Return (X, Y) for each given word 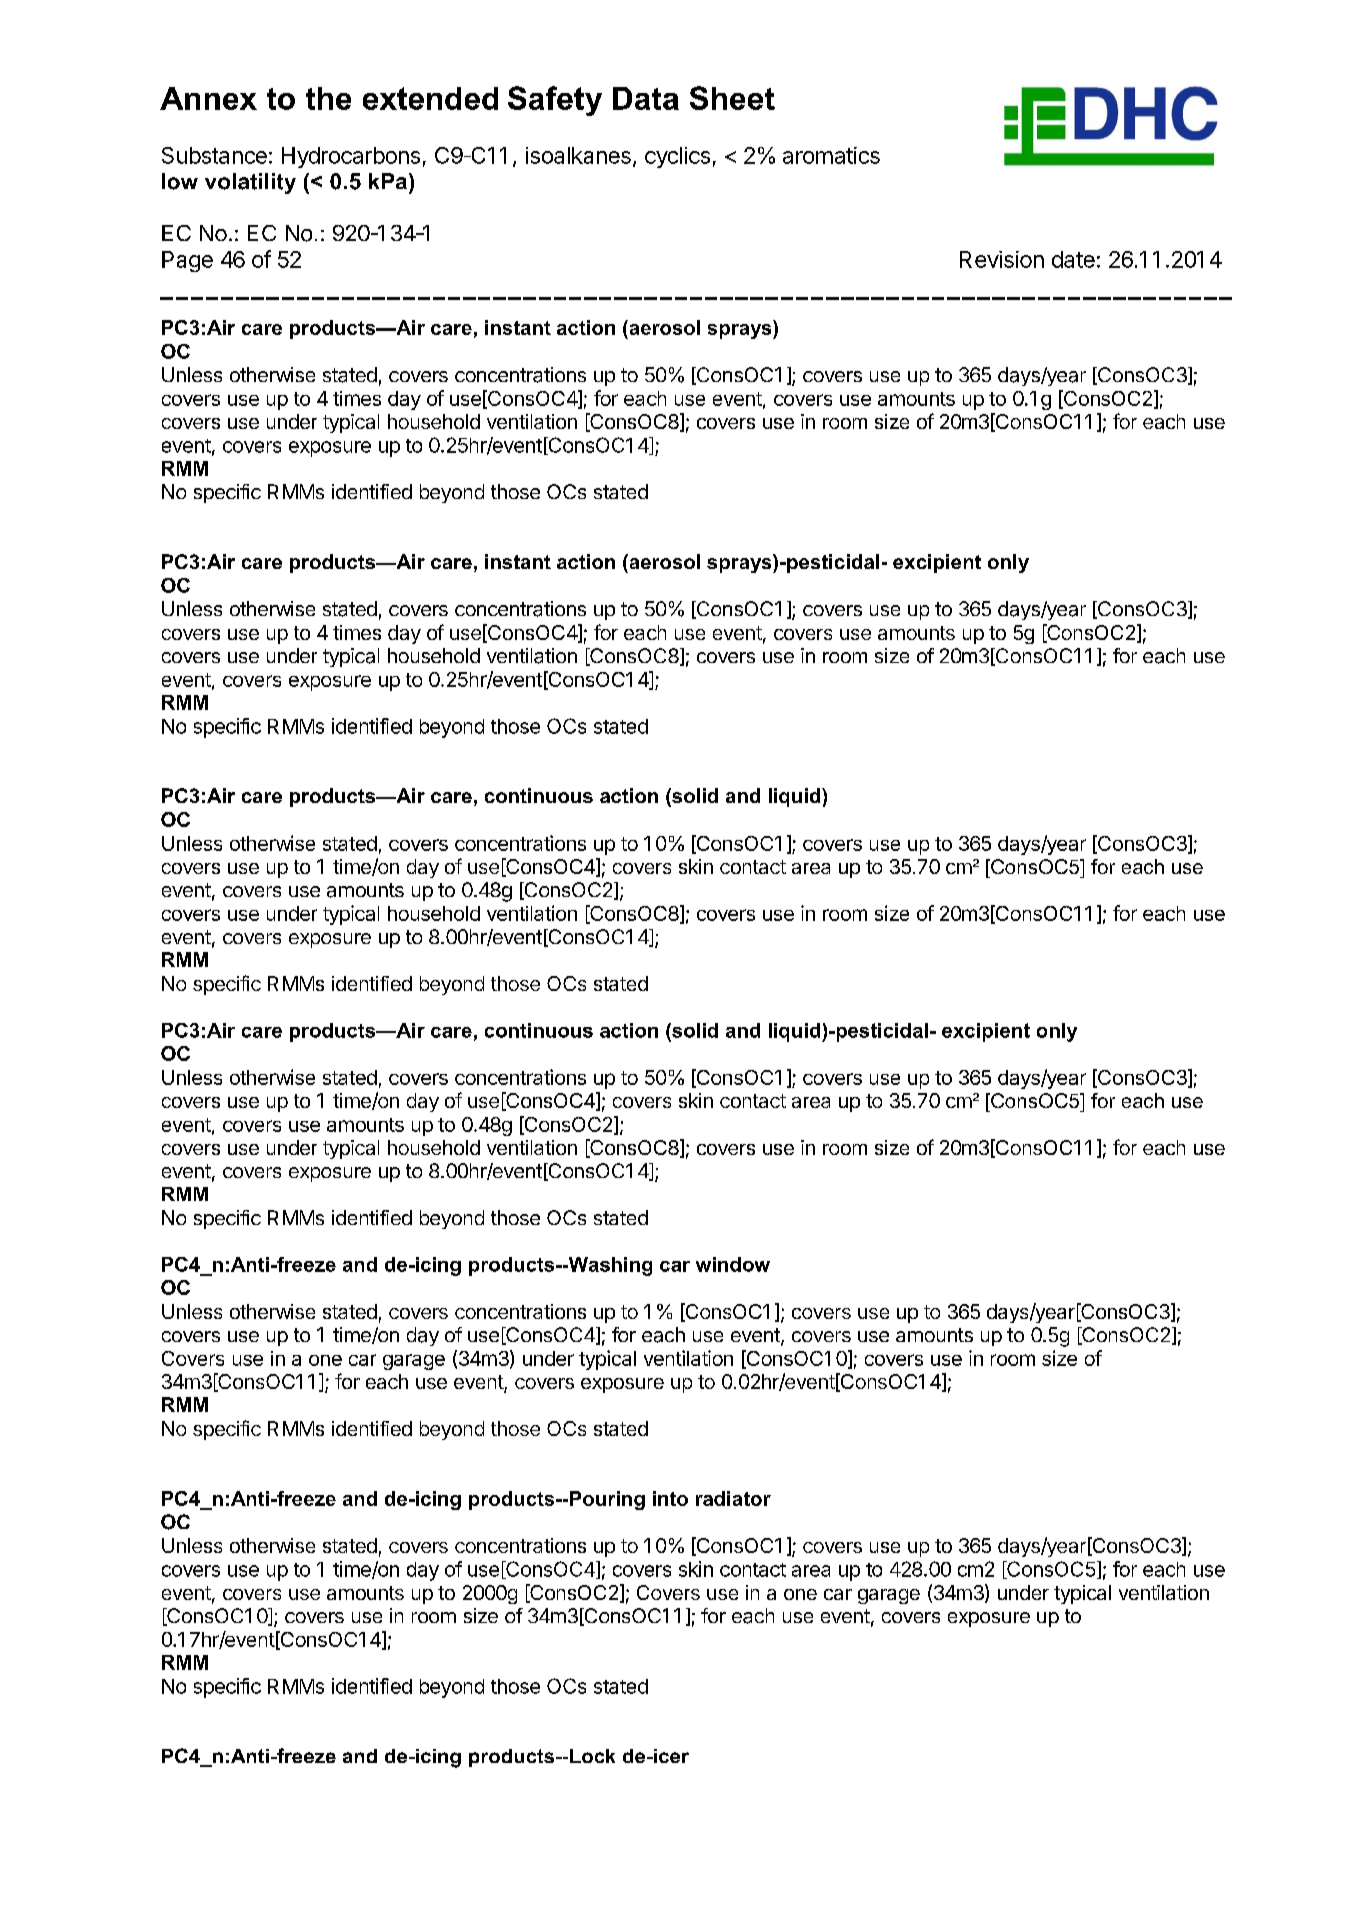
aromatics (831, 155)
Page (187, 261)
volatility (250, 183)
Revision (1002, 259)
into (670, 1498)
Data (646, 98)
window (733, 1264)
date (1073, 259)
